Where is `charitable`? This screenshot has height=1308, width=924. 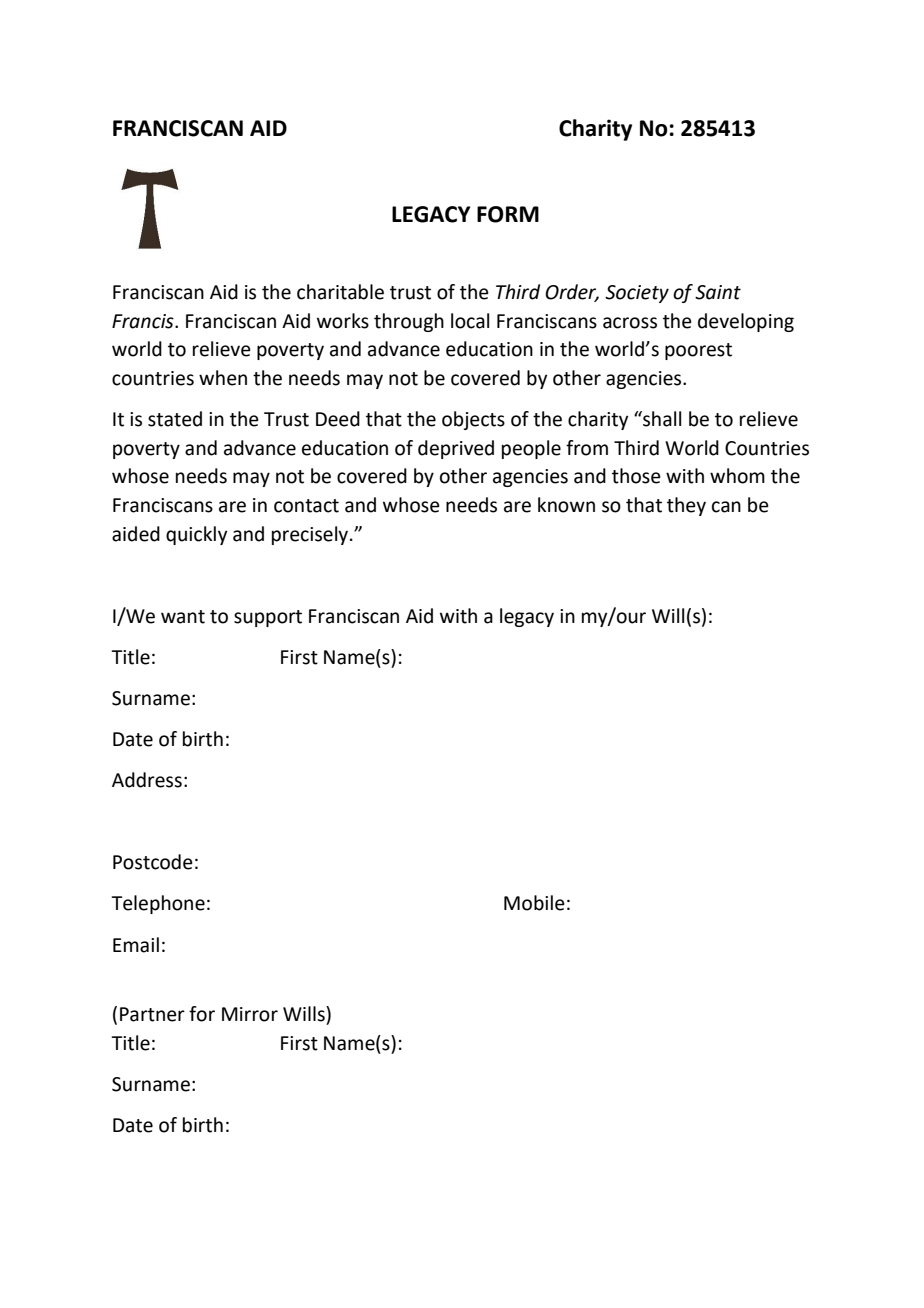 charitable is located at coordinates (340, 292).
